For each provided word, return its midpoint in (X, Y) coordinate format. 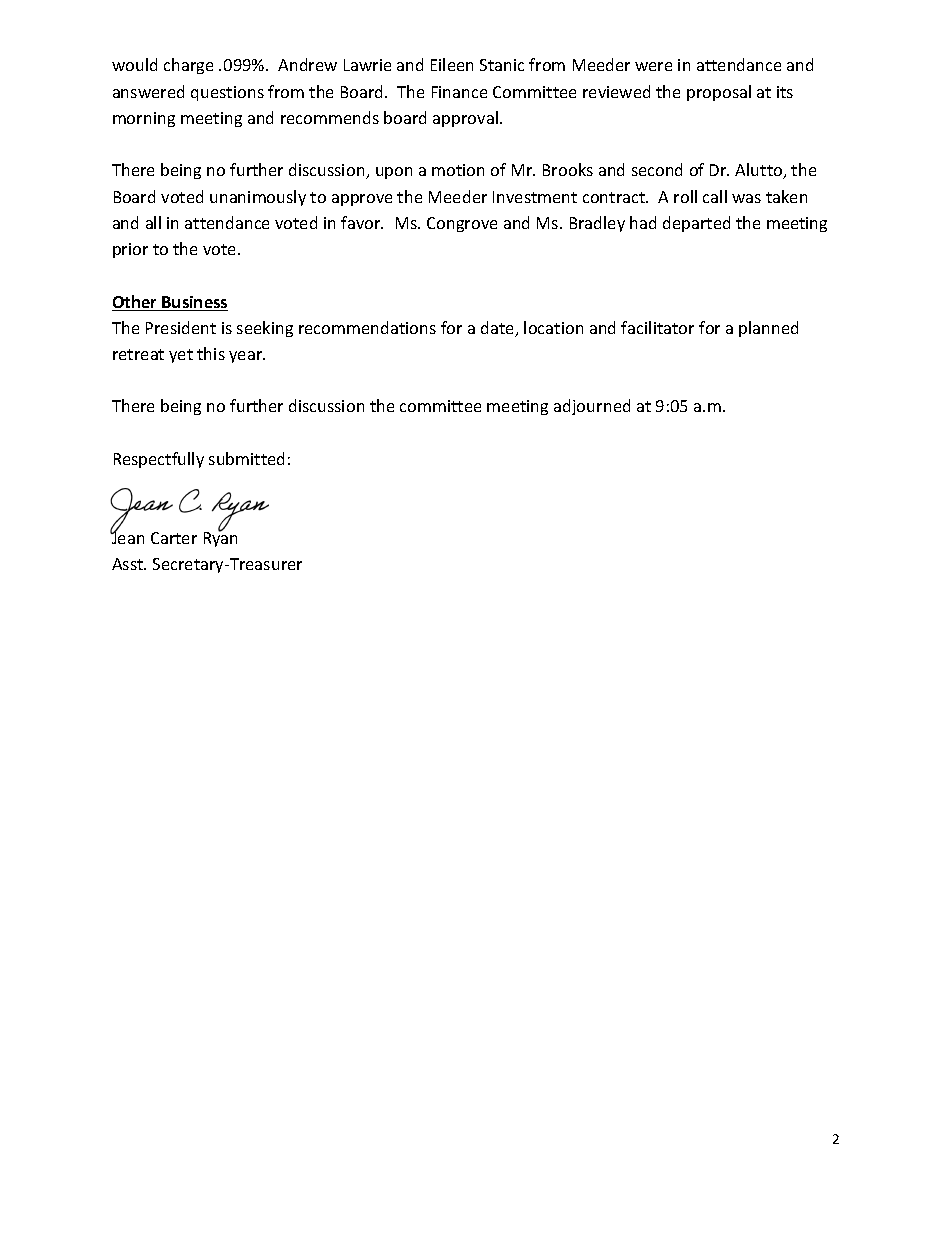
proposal (719, 93)
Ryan (220, 538)
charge (188, 66)
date (499, 329)
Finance (459, 92)
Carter (174, 538)
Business (194, 303)
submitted (246, 458)
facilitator (657, 327)
